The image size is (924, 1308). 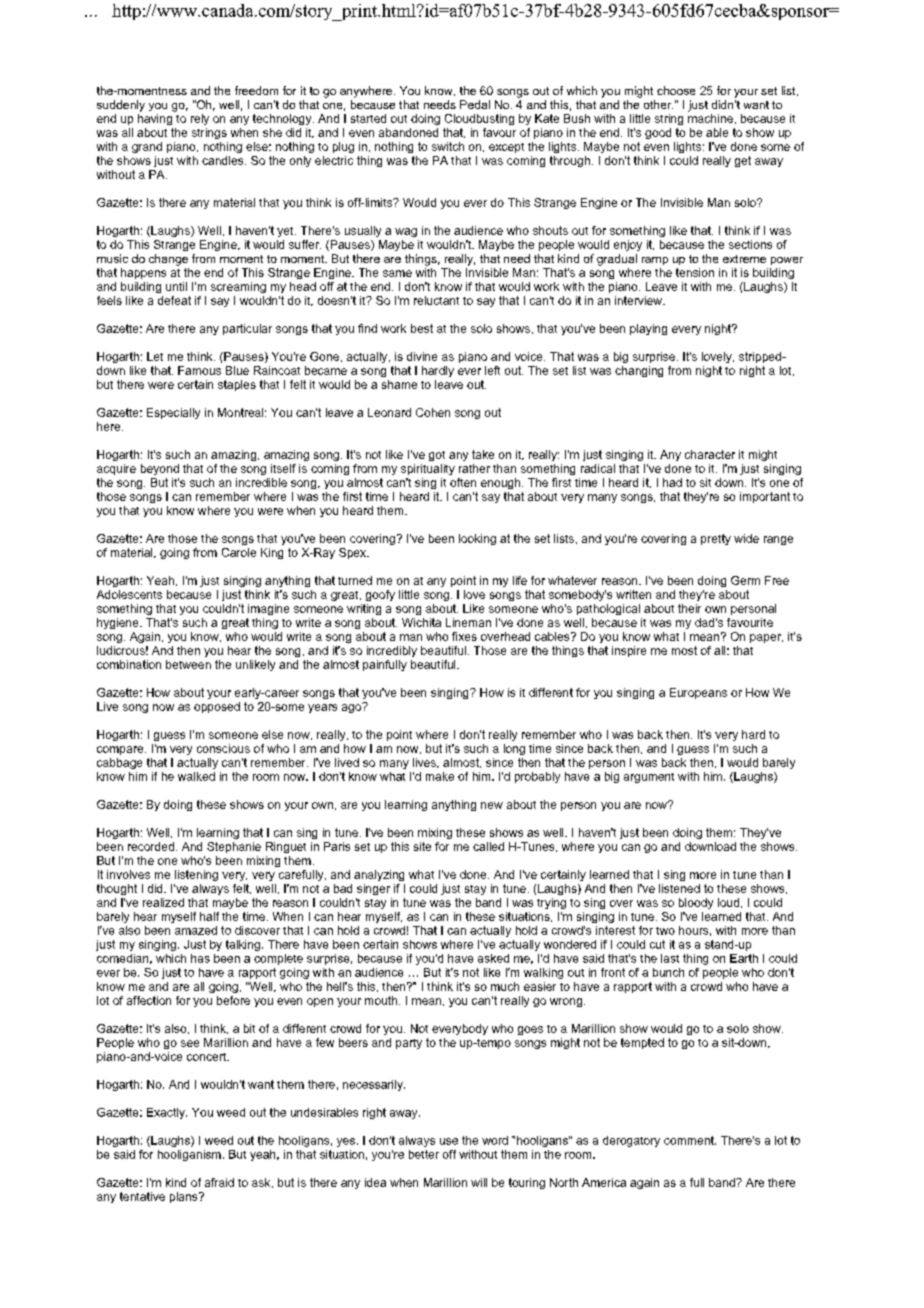 I want to click on afraid, so click(x=219, y=1182).
